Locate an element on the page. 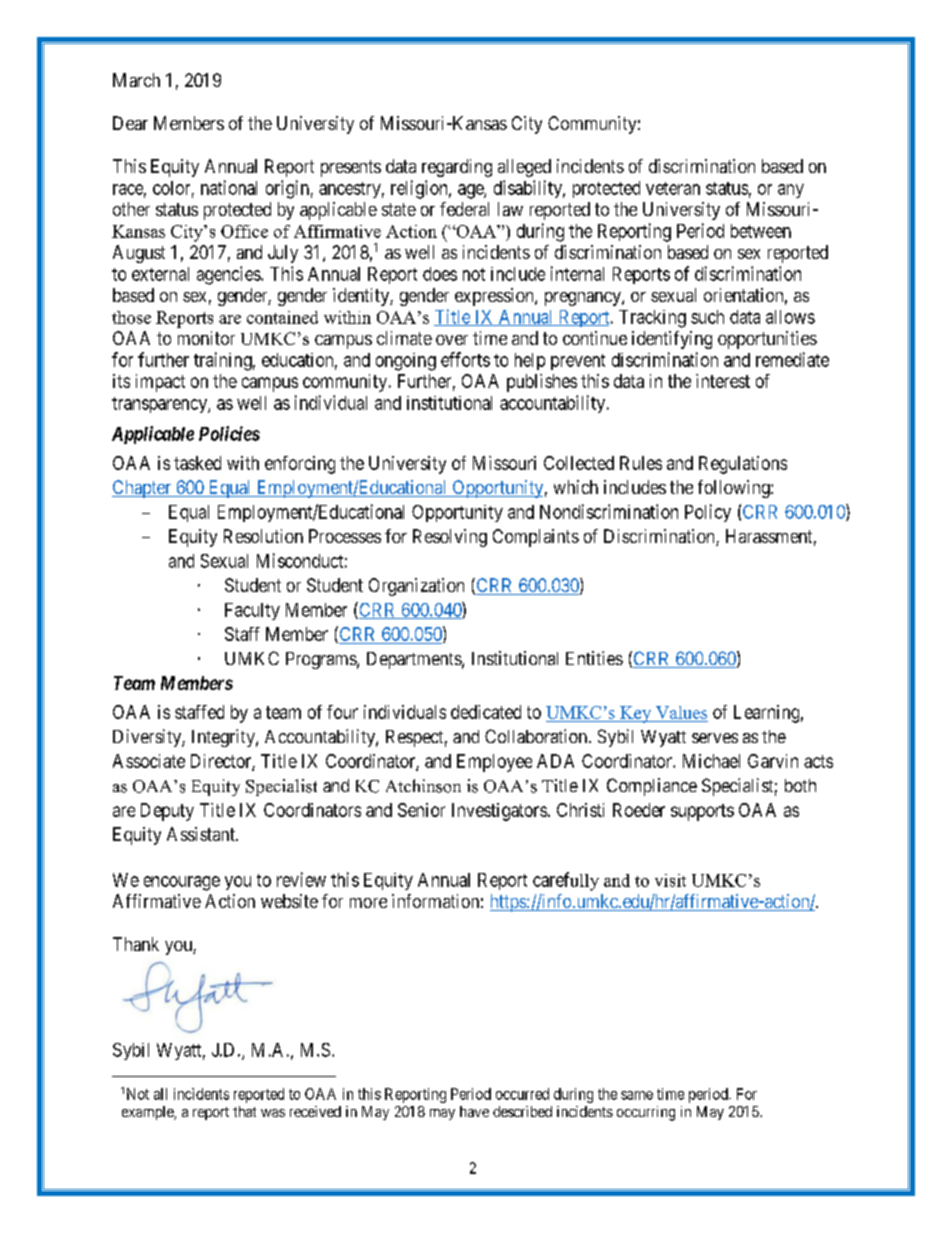 This page has width=952, height=1233. occurring is located at coordinates (646, 1113).
